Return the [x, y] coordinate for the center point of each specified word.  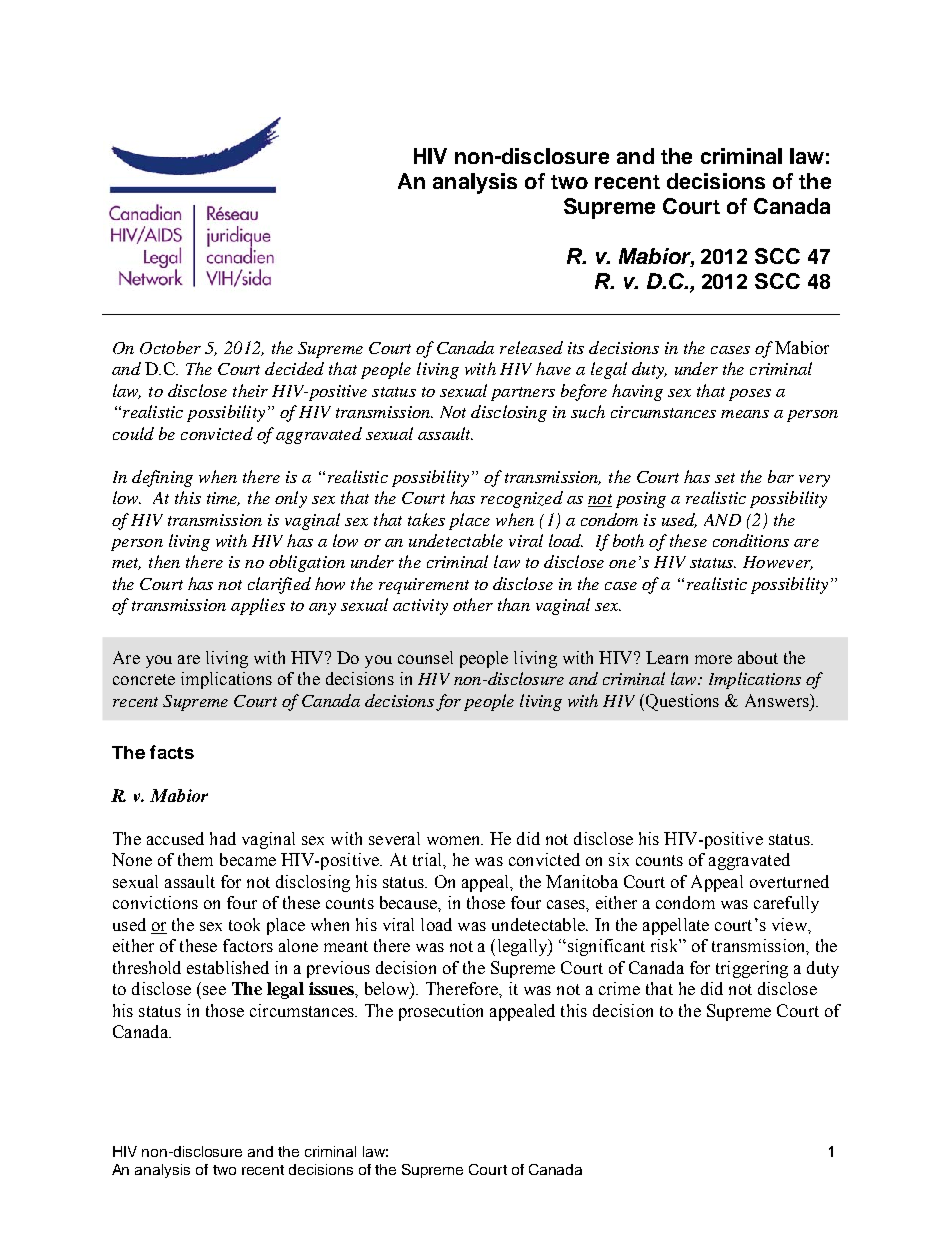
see [214, 990]
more [713, 659]
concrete [144, 679]
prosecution [441, 1012]
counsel [425, 657]
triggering [752, 969]
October [170, 347]
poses [750, 395]
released [531, 347]
